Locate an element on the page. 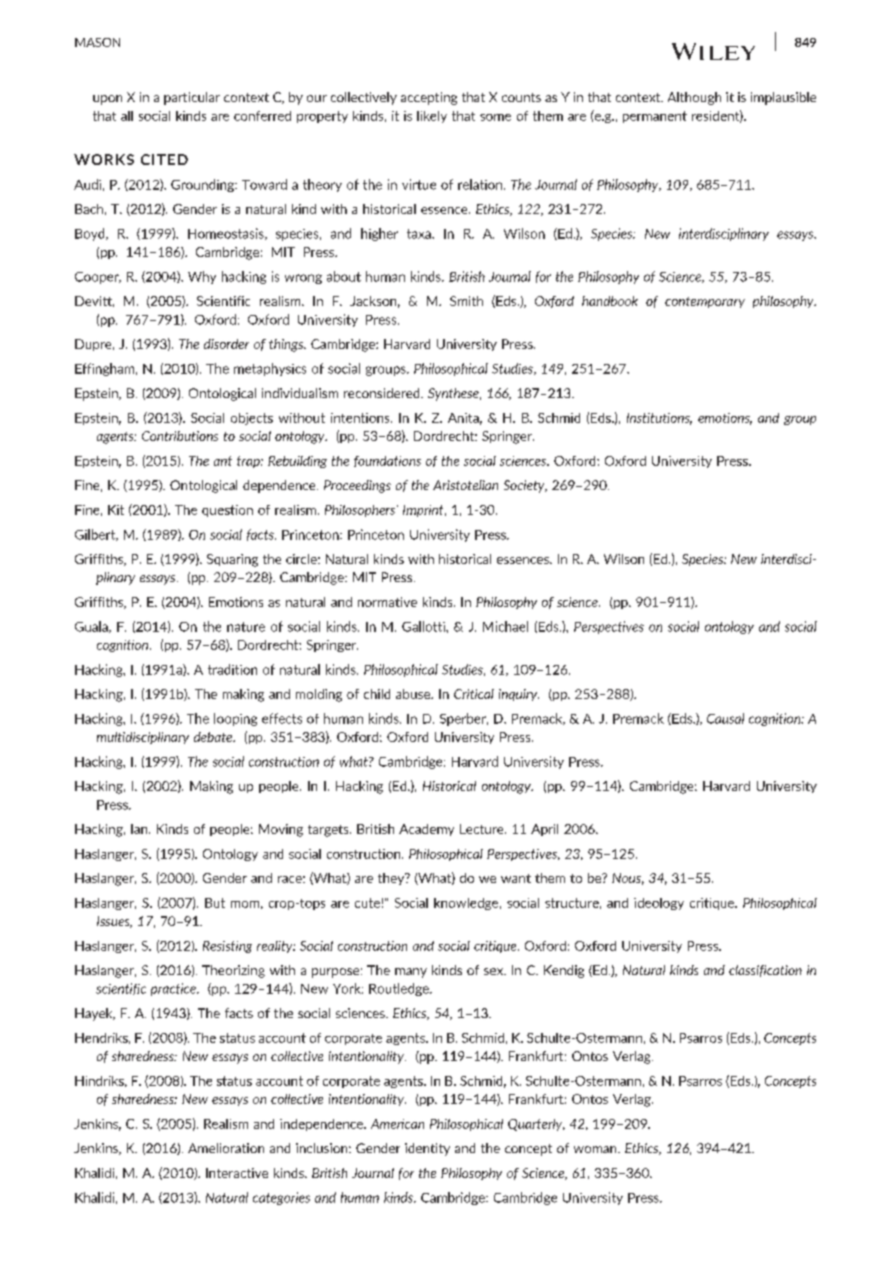 Image resolution: width=891 pixels, height=1282 pixels. Although is located at coordinates (694, 98).
